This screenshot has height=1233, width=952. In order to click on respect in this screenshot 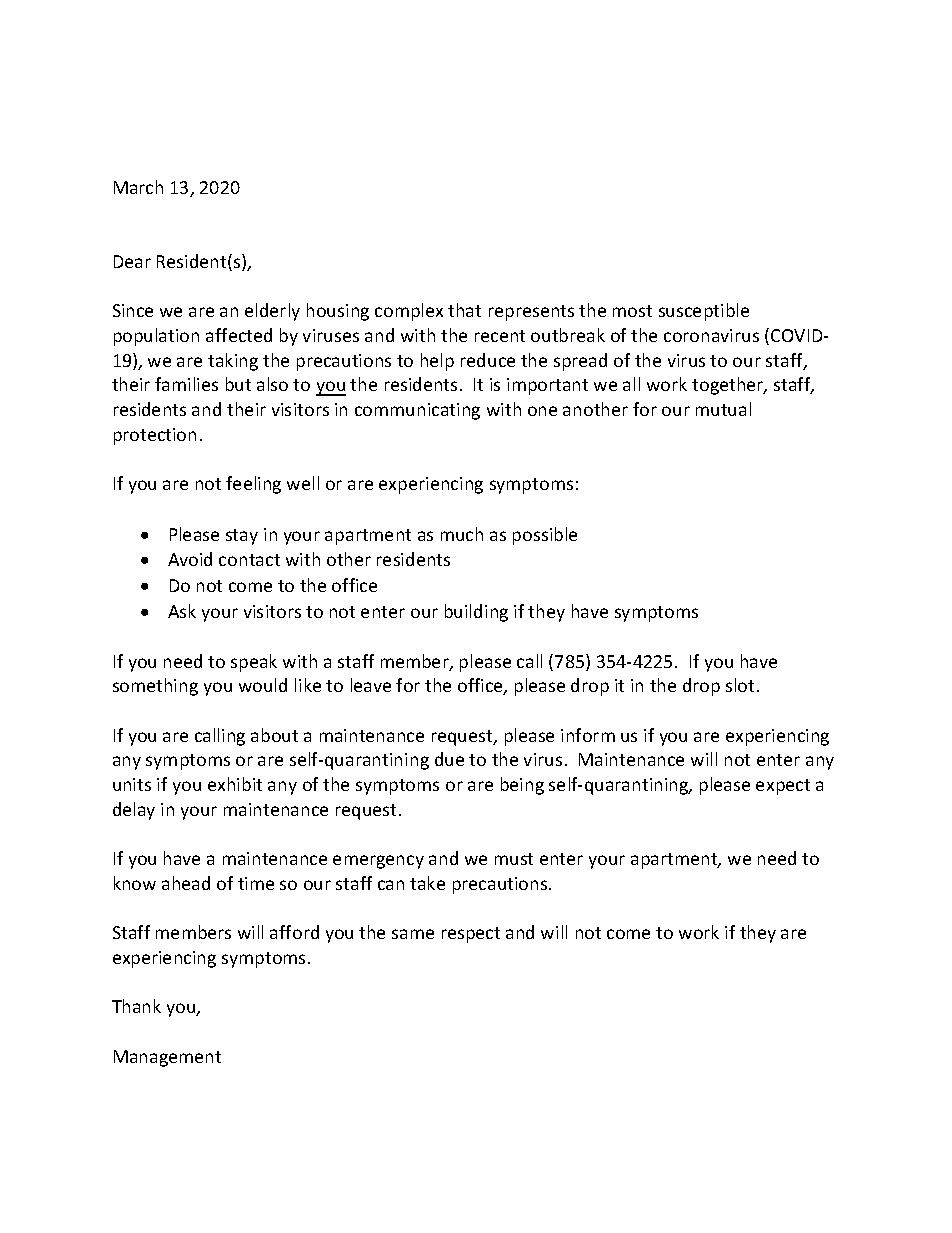, I will do `click(471, 935)`.
